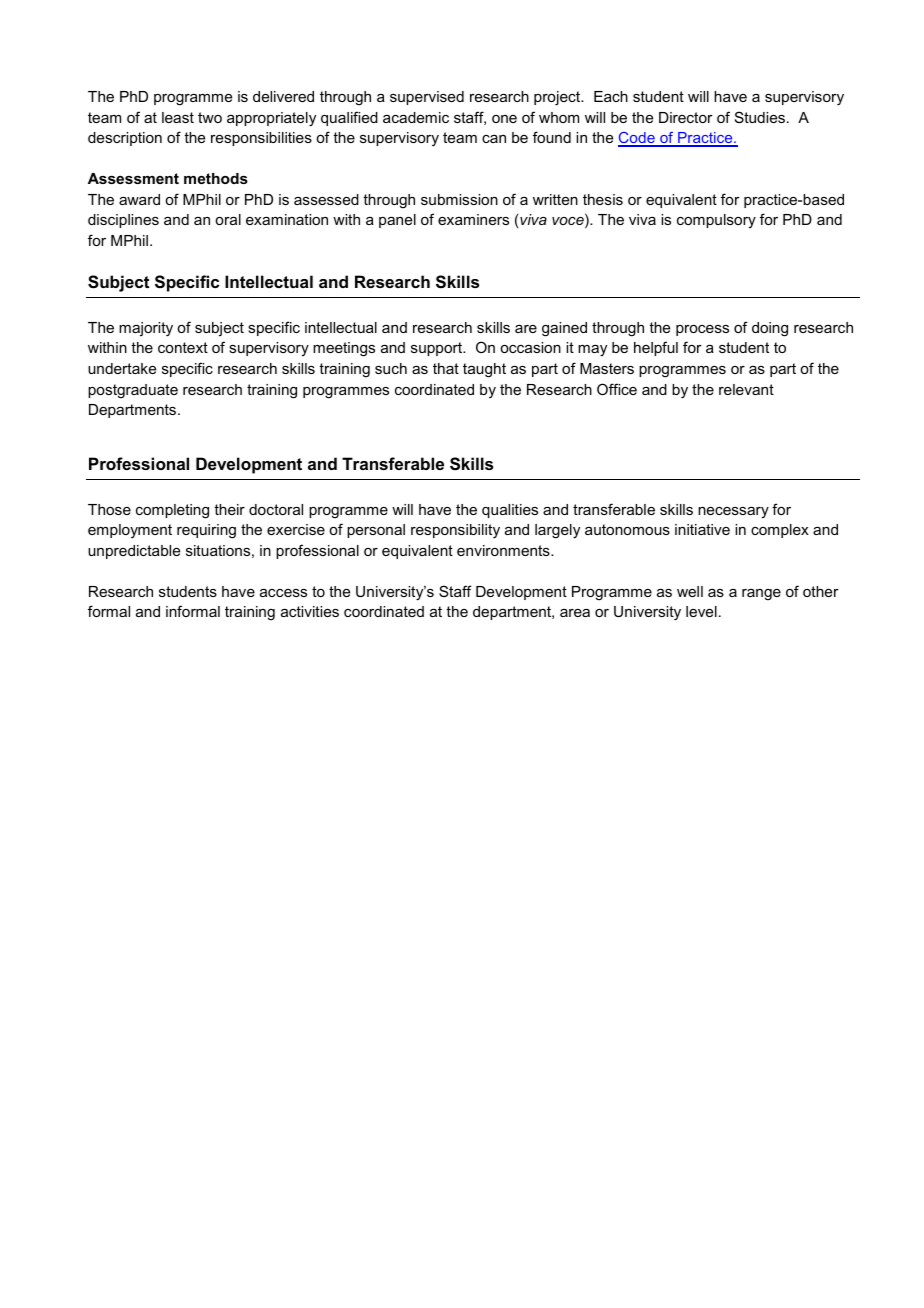 The image size is (924, 1308). What do you see at coordinates (139, 199) in the screenshot?
I see `award` at bounding box center [139, 199].
